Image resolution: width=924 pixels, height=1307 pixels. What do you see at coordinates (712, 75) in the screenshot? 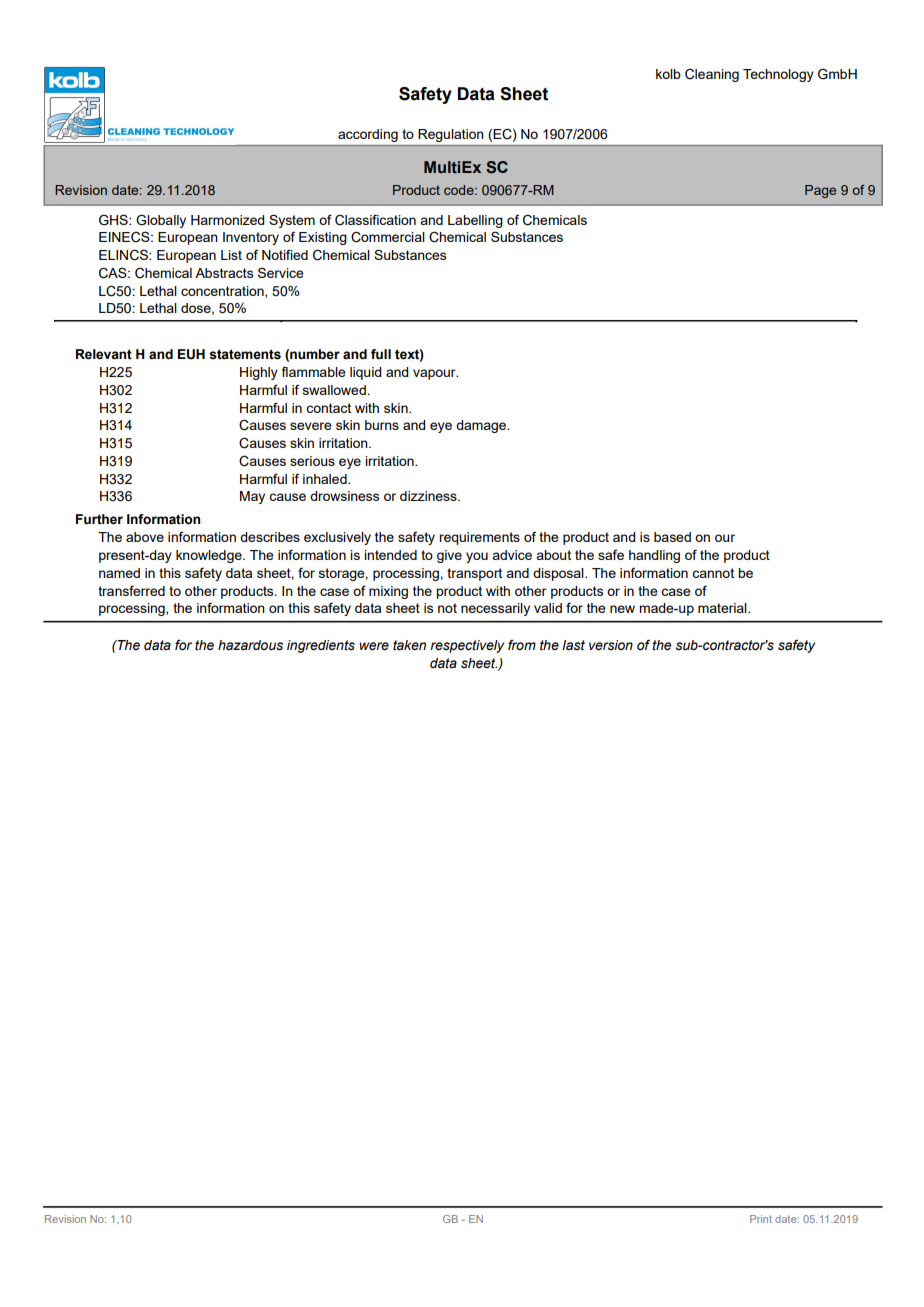
I see `Cleaning` at bounding box center [712, 75].
